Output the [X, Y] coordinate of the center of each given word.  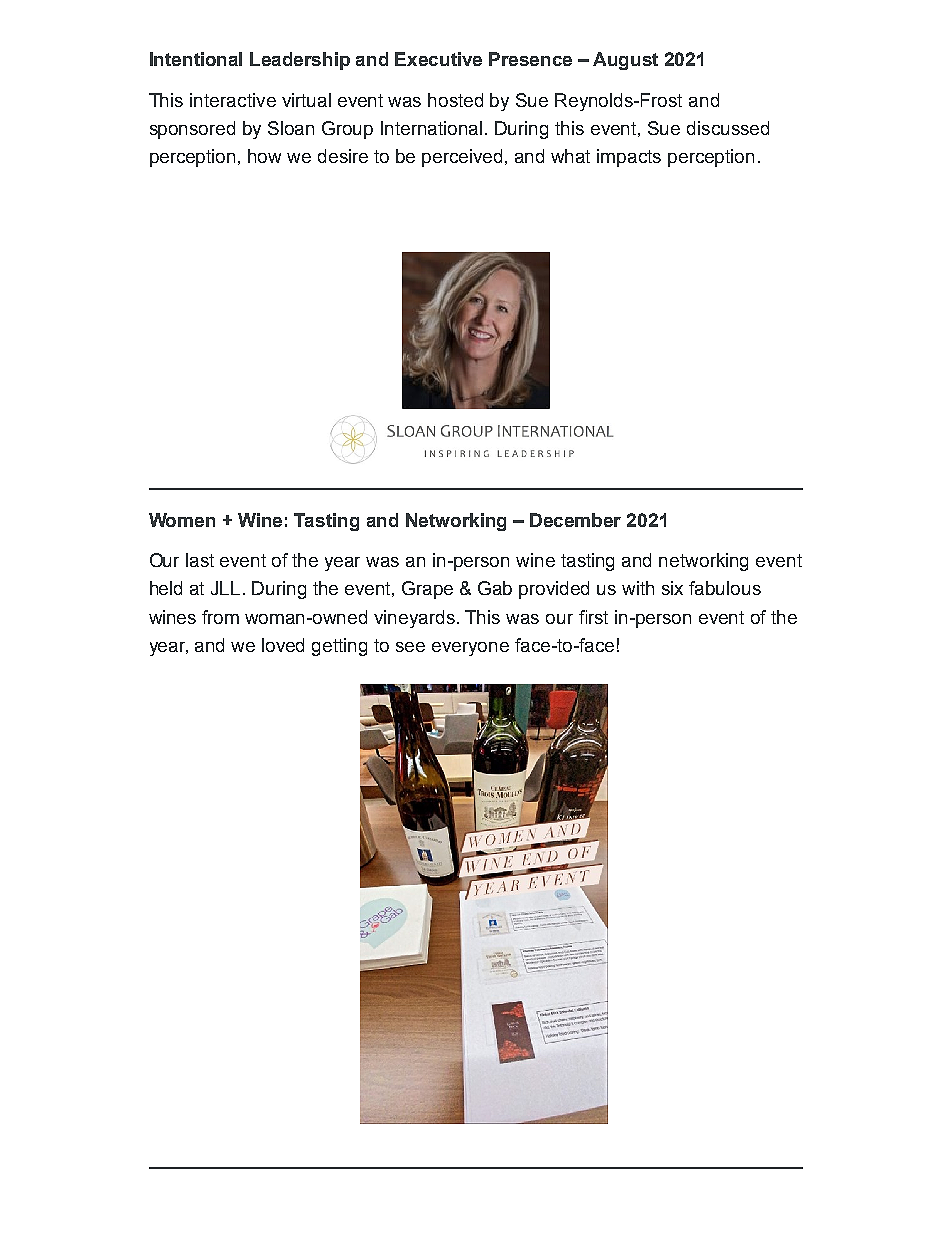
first [593, 617]
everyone [470, 649]
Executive [438, 59]
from [220, 617]
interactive [233, 100]
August [625, 61]
